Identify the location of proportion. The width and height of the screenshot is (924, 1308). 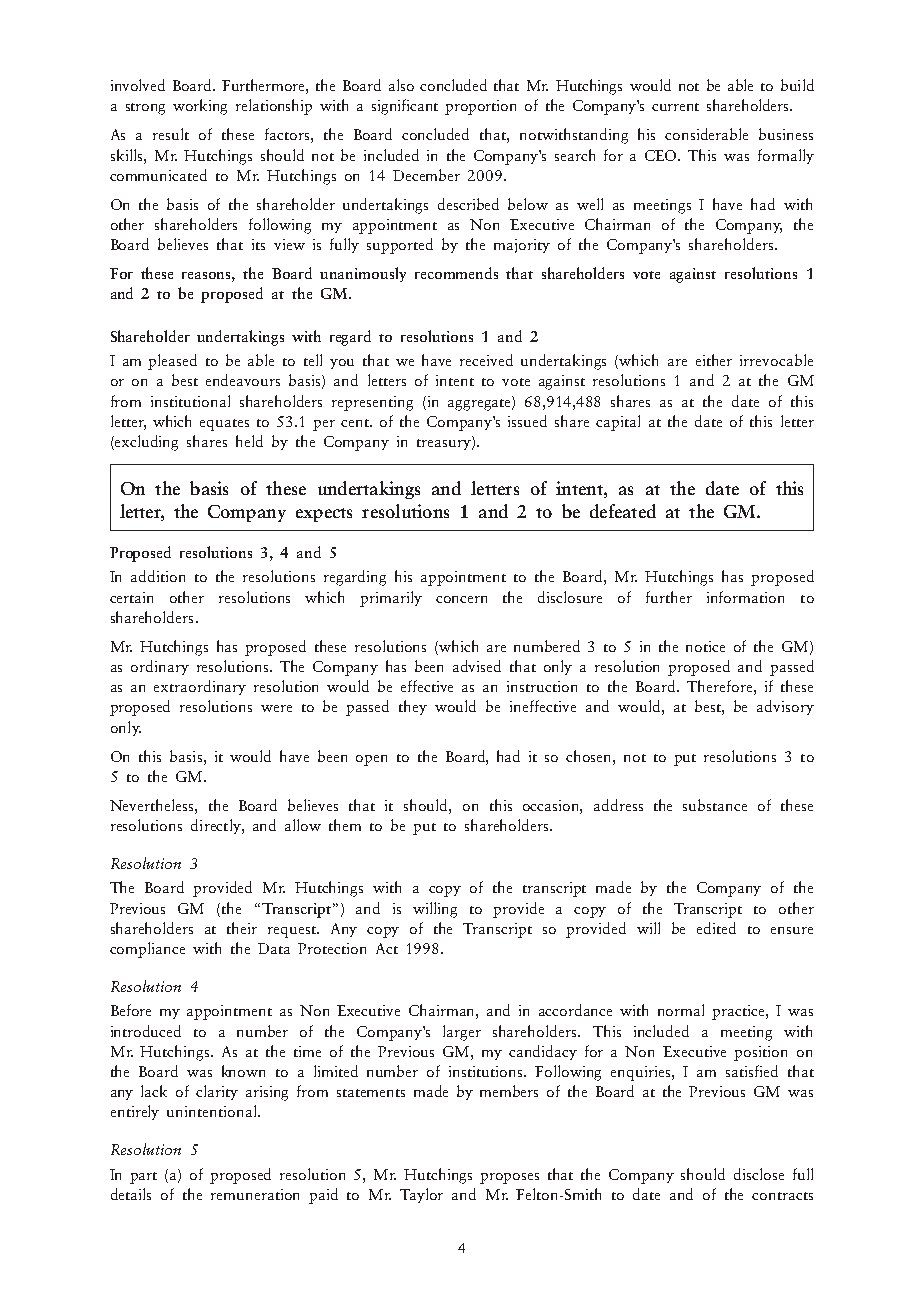
(480, 107).
